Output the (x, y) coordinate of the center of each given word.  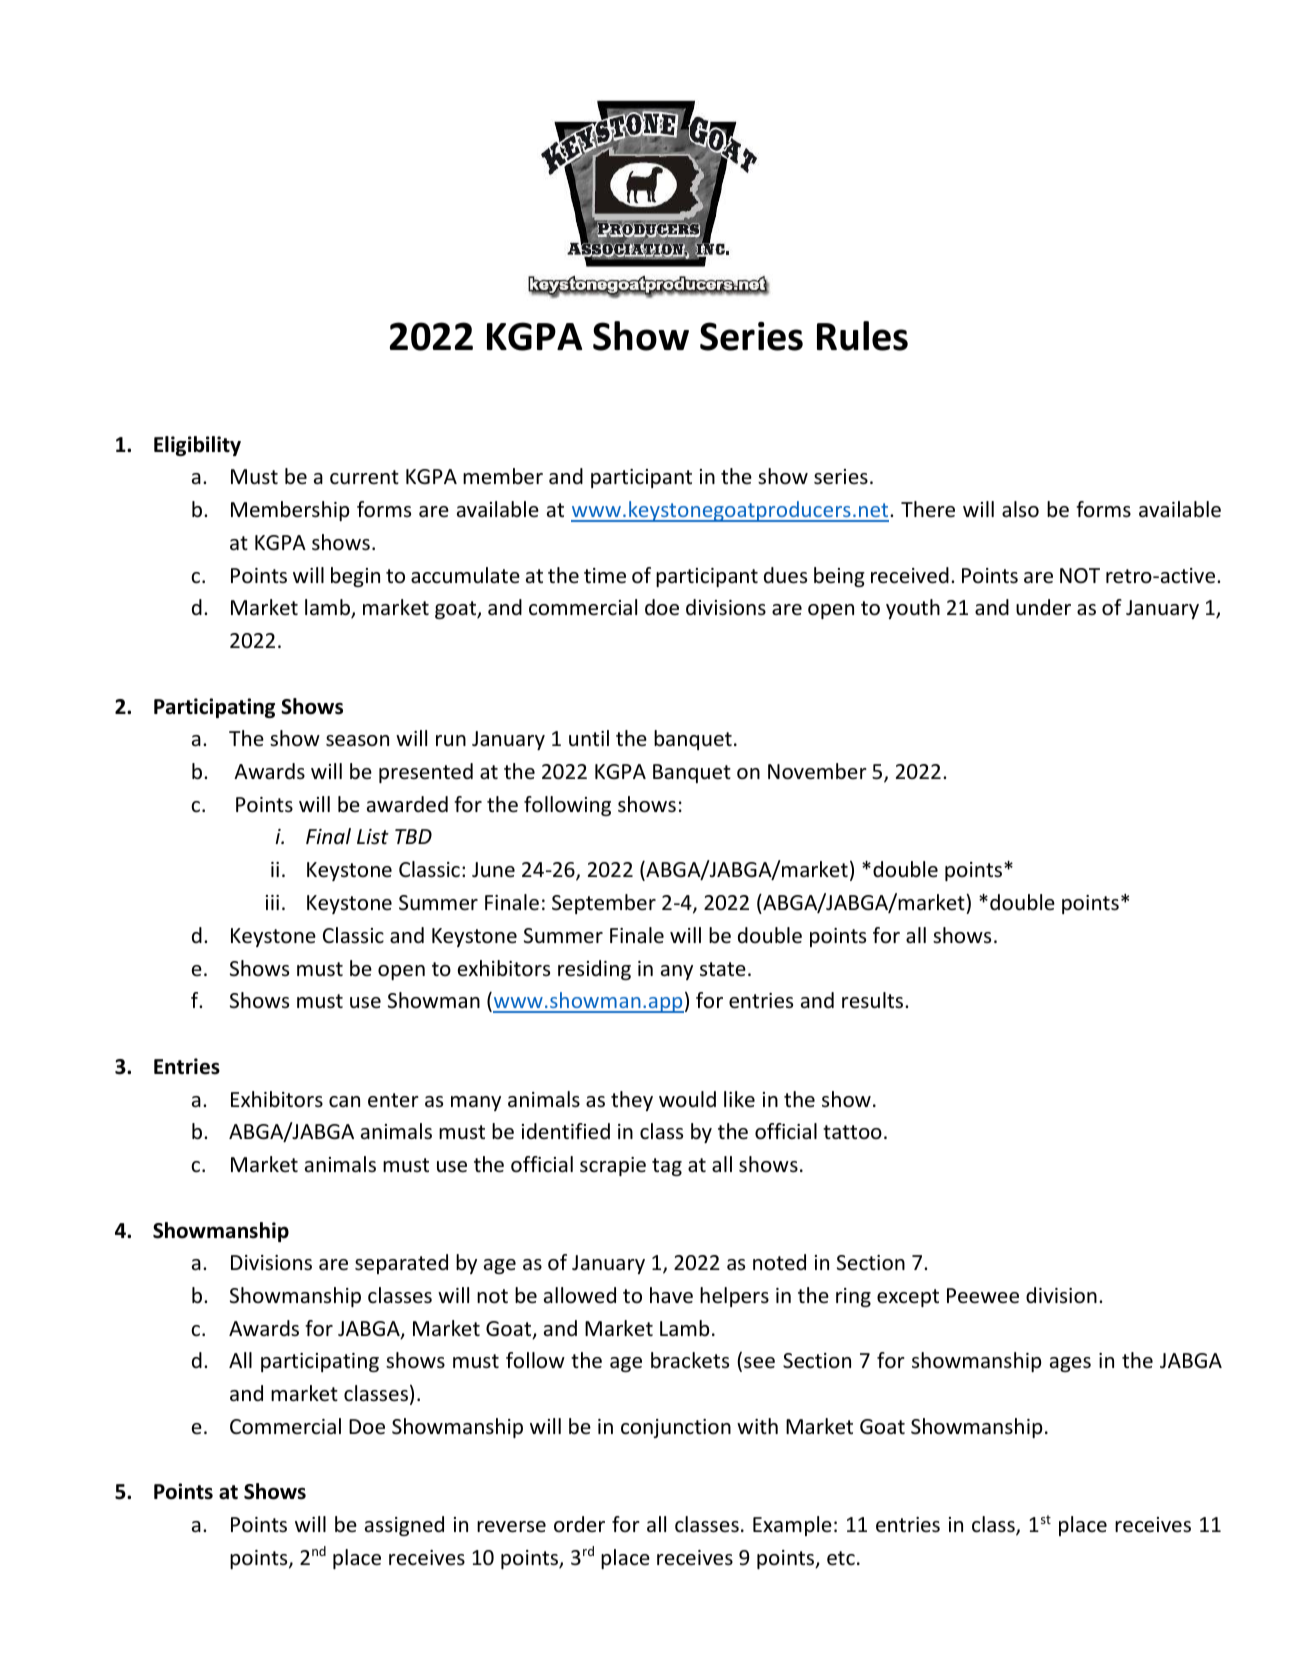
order (579, 1524)
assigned (404, 1526)
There (928, 509)
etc (841, 1558)
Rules (862, 336)
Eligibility (197, 446)
